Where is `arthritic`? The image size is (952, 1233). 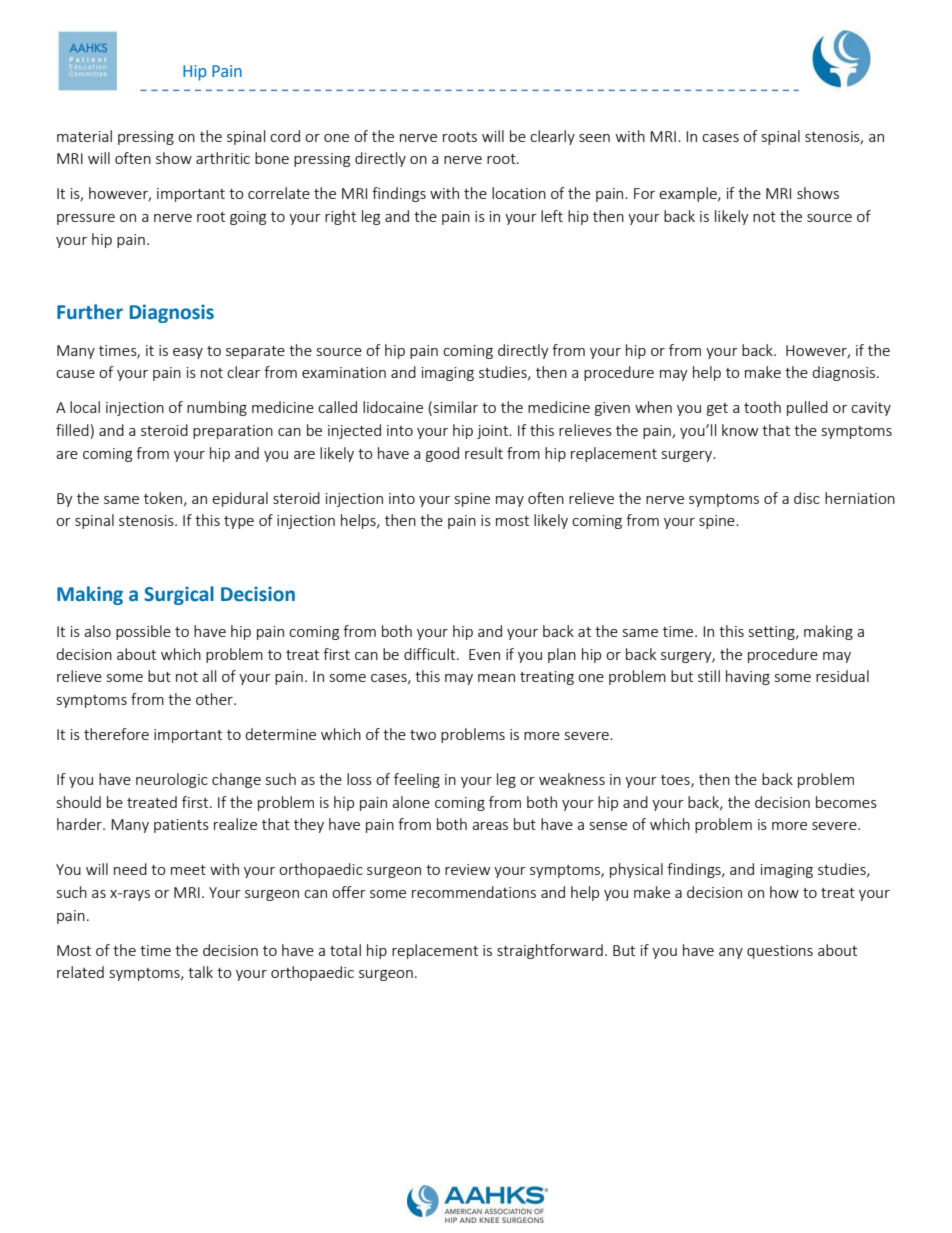 arthritic is located at coordinates (223, 158).
